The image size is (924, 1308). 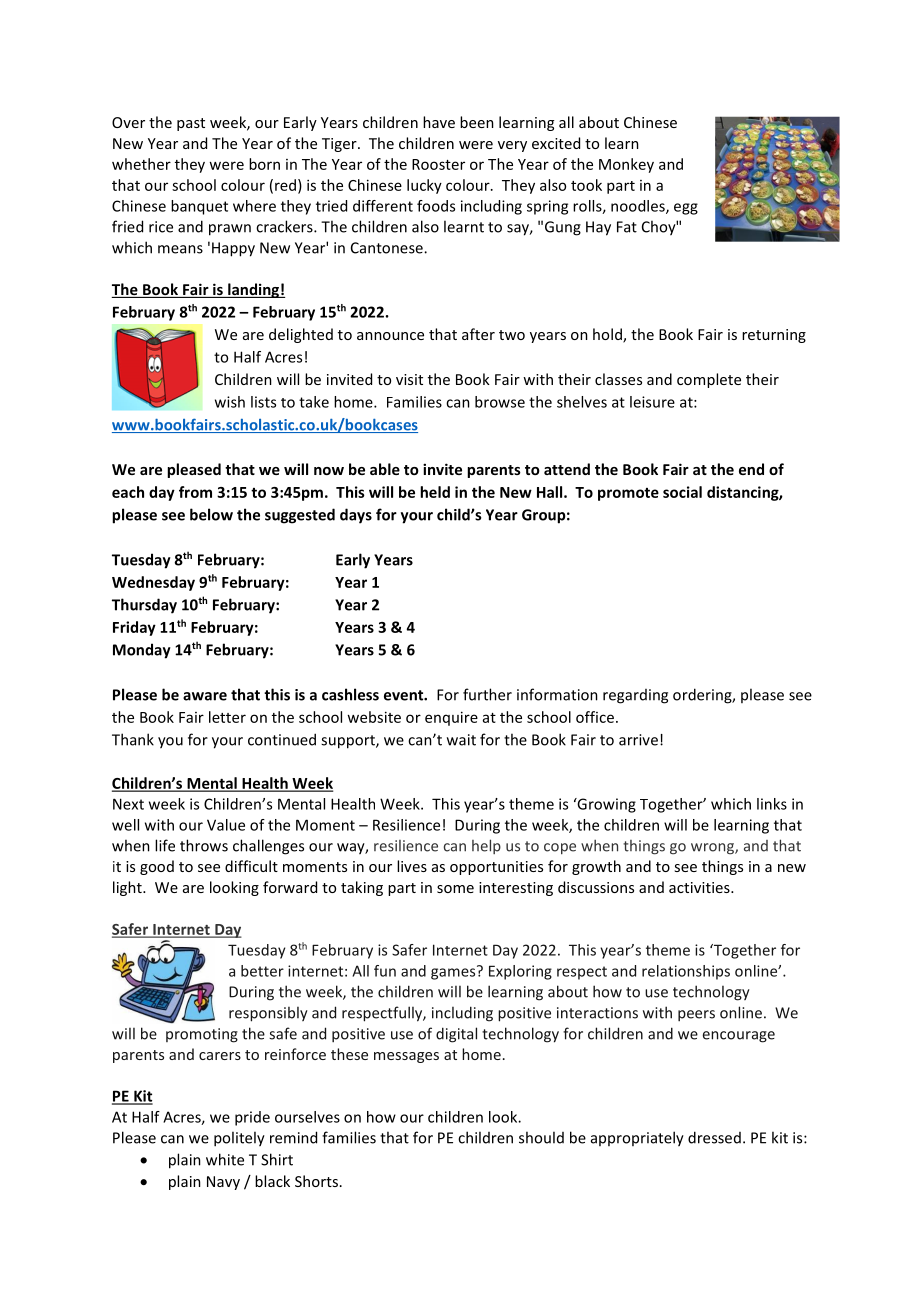 What do you see at coordinates (205, 696) in the screenshot?
I see `aware` at bounding box center [205, 696].
